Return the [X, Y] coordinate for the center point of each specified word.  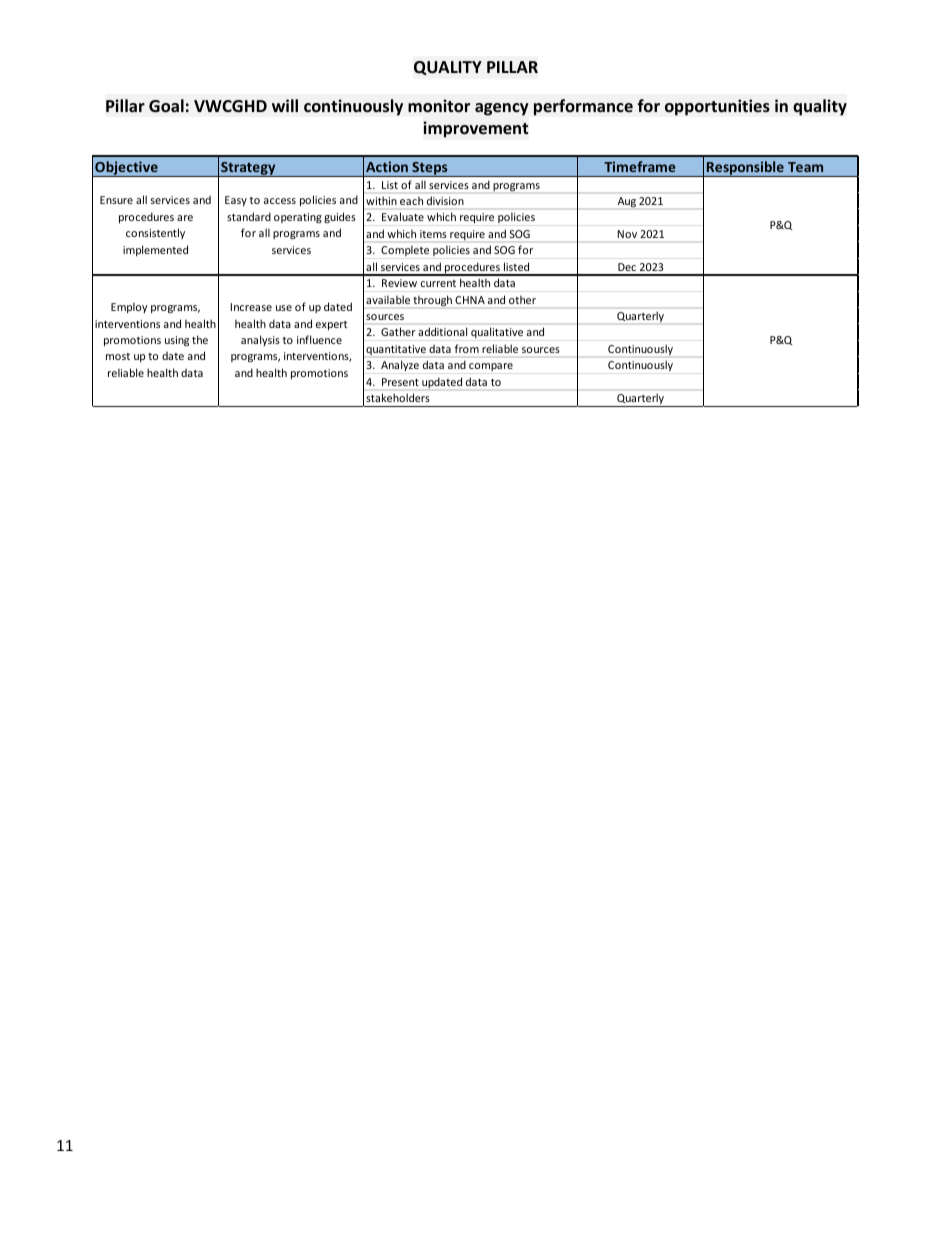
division [445, 201]
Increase [251, 307]
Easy [236, 201]
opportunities [717, 107]
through [432, 300]
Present [400, 382]
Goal [166, 106]
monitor [439, 106]
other [522, 300]
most [118, 356]
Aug [627, 202]
